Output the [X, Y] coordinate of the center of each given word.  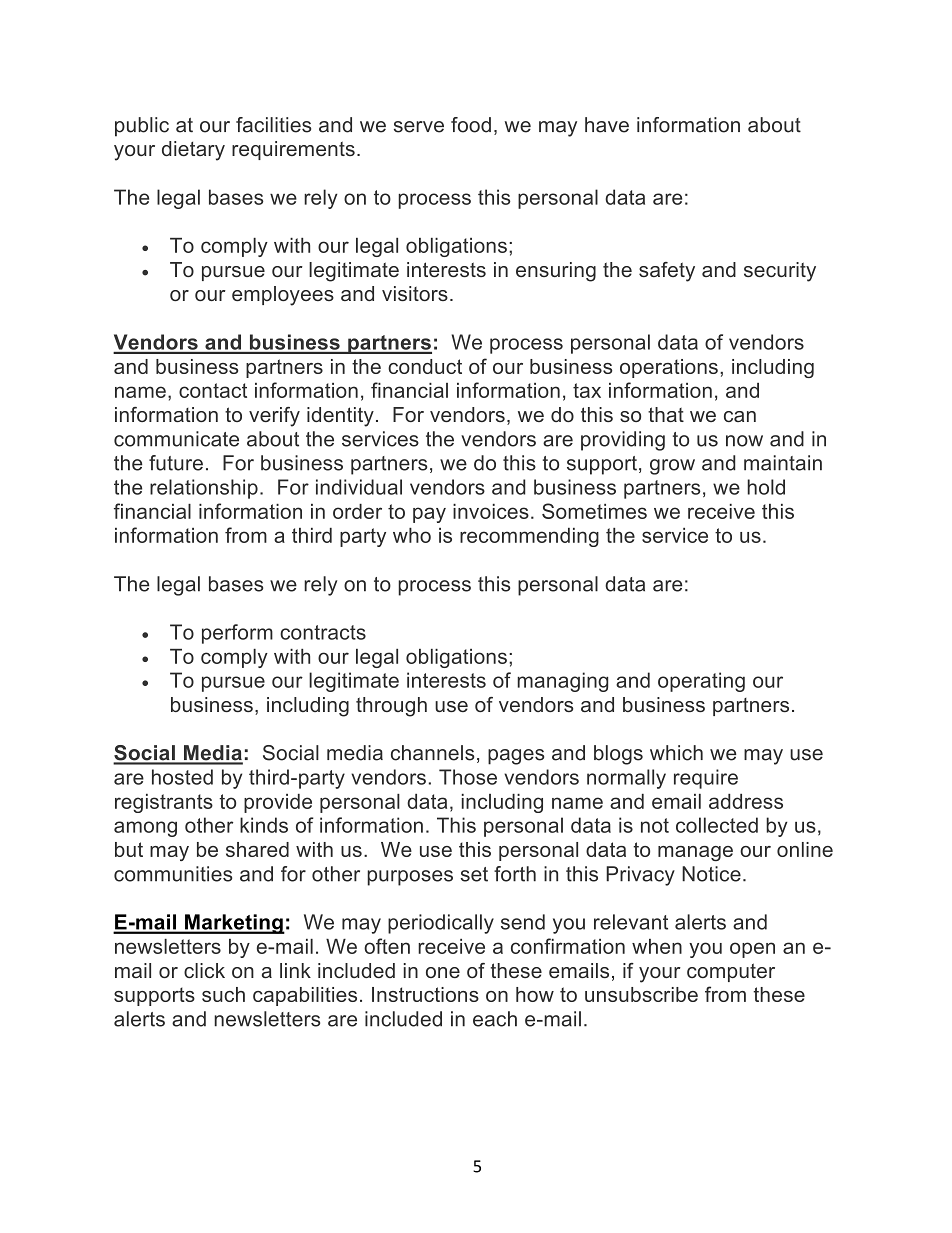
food [471, 125]
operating [701, 682]
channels [432, 753]
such [223, 994]
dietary [193, 151]
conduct [425, 366]
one [443, 972]
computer [731, 972]
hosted [182, 777]
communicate [176, 439]
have [607, 125]
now [744, 441]
